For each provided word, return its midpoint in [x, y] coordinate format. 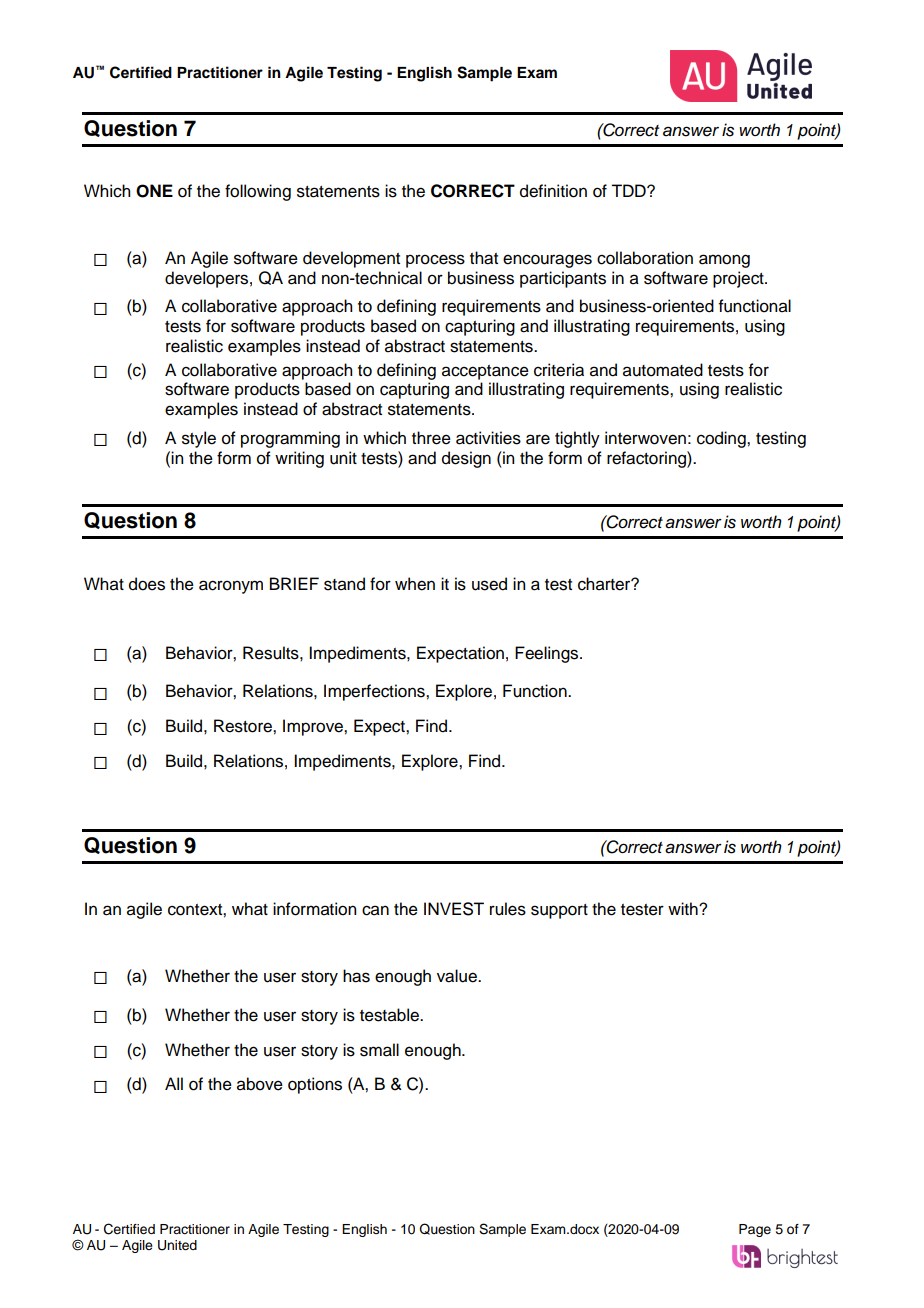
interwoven [645, 438]
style [199, 439]
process [435, 261]
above [260, 1084]
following [258, 192]
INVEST [454, 909]
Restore [244, 726]
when [415, 584]
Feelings [548, 654]
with [684, 908]
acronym [231, 587]
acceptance [485, 372]
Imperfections [375, 692]
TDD [629, 190]
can [375, 910]
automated [663, 370]
